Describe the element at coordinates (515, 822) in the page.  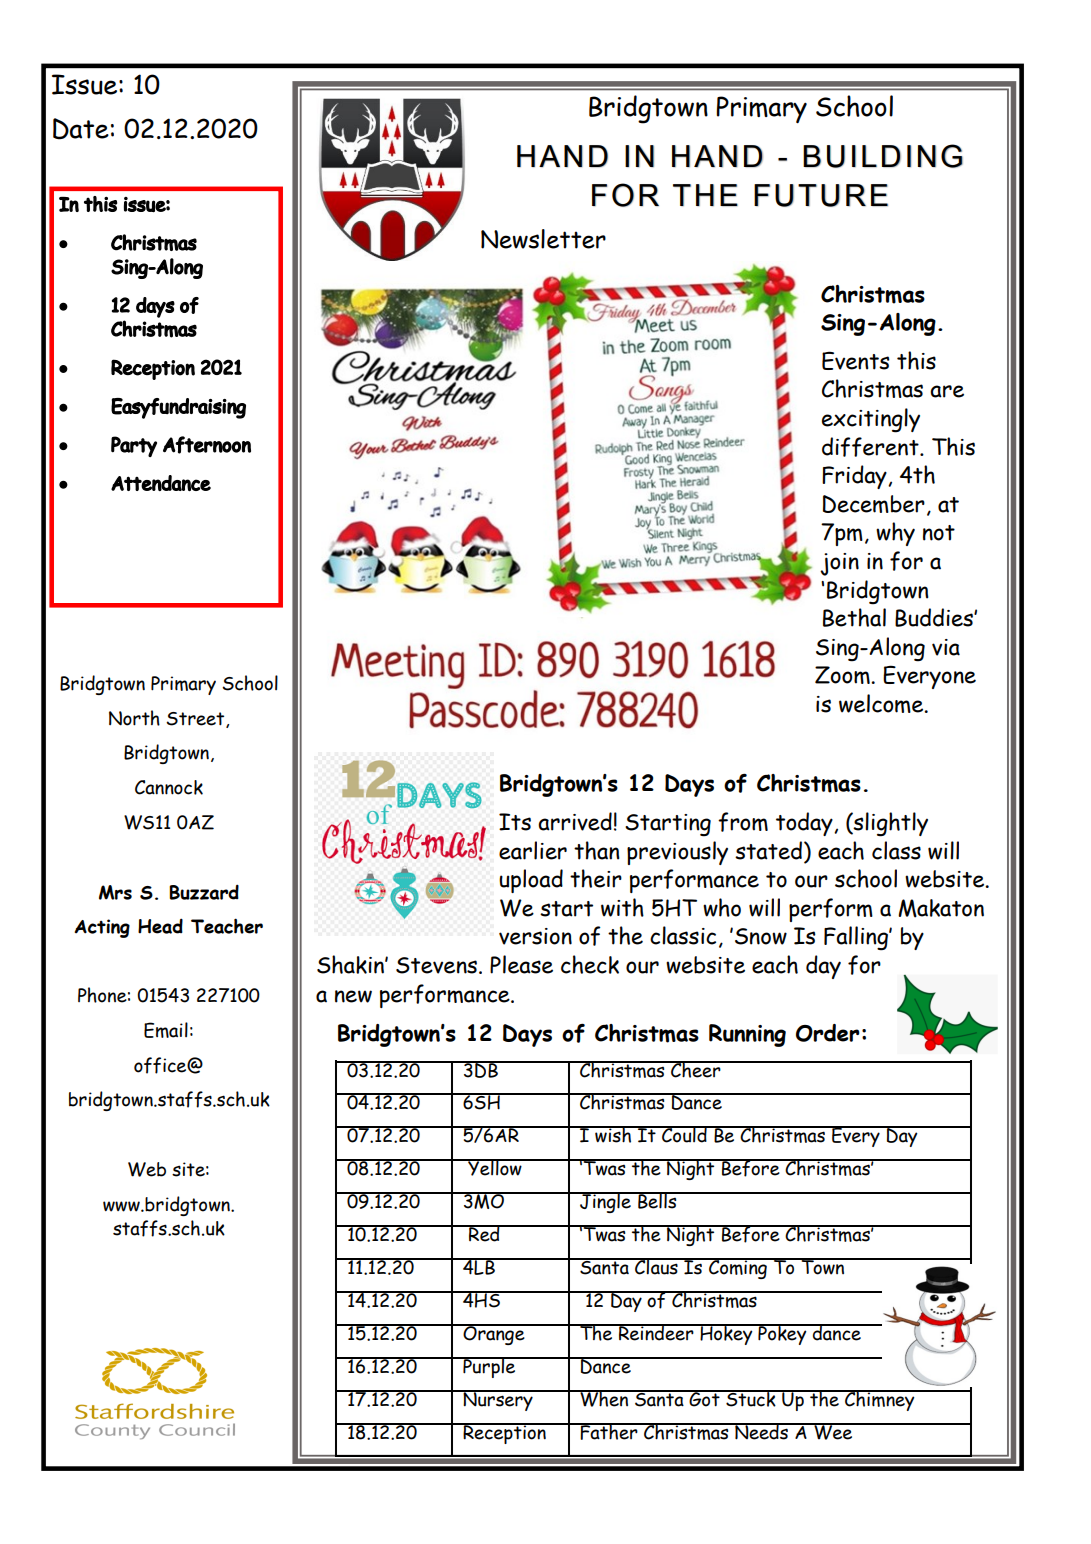
I see `Its` at that location.
